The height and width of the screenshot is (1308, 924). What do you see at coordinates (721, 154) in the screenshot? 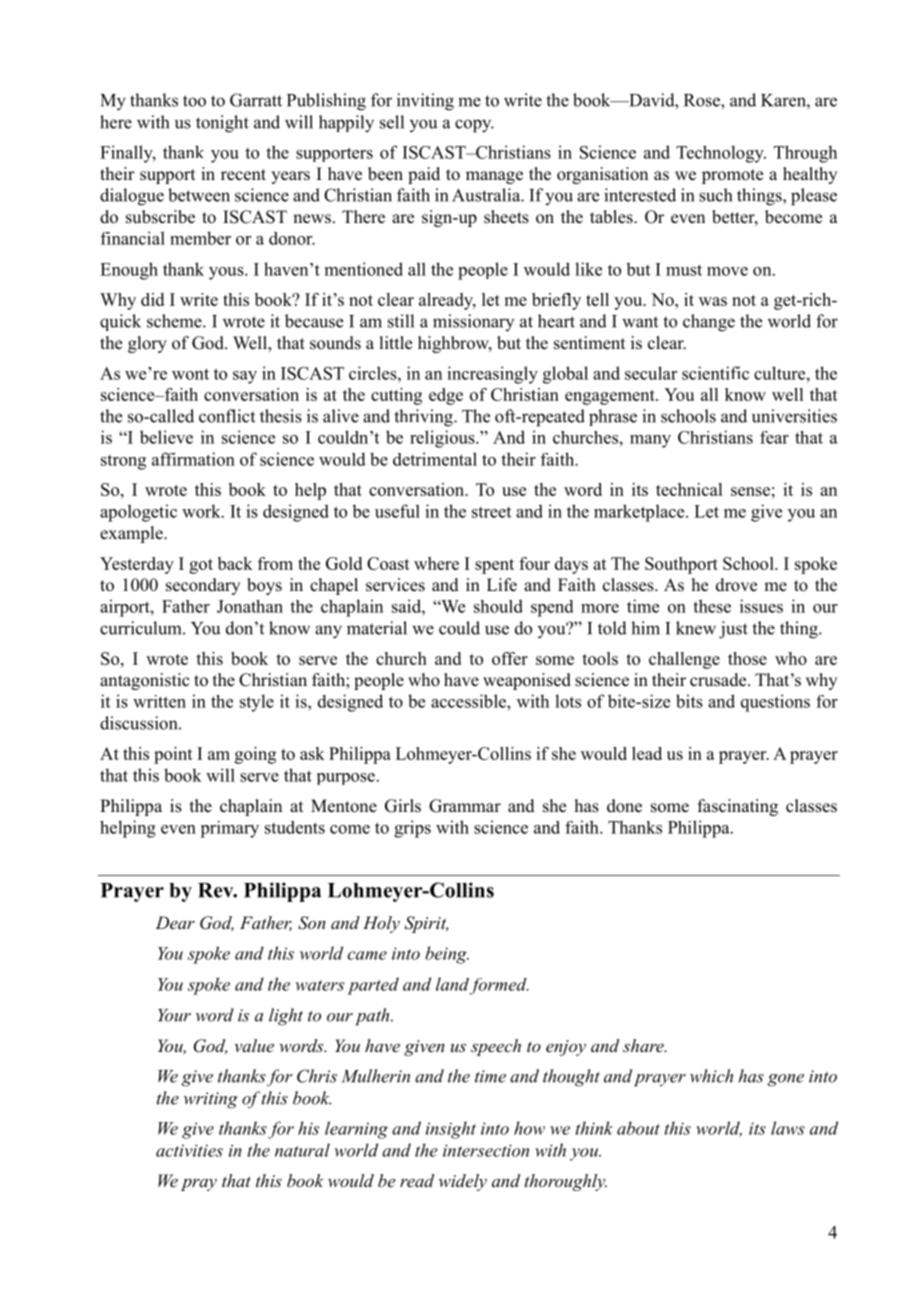
I see `Technology` at bounding box center [721, 154].
